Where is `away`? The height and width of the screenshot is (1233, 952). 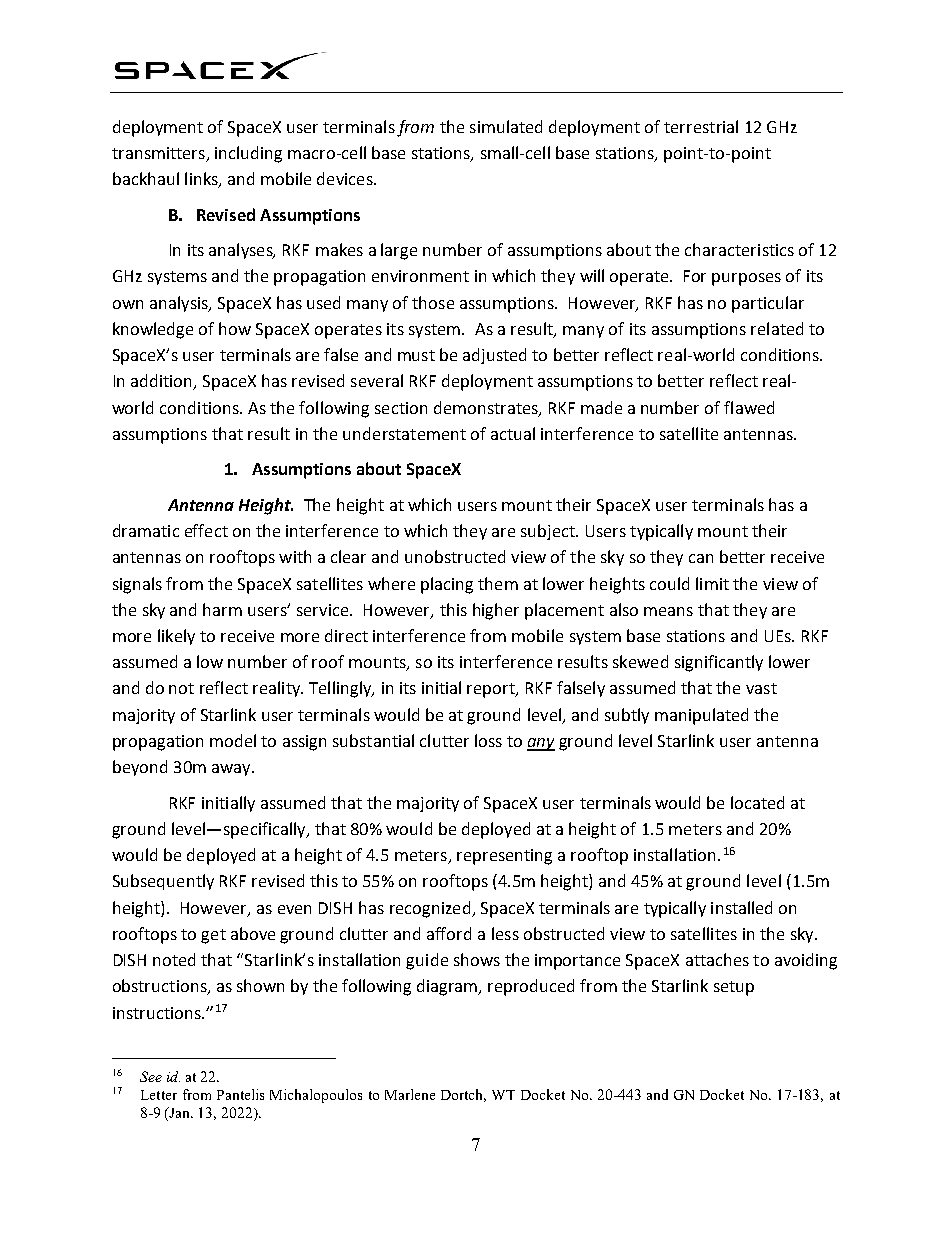
away is located at coordinates (232, 770).
